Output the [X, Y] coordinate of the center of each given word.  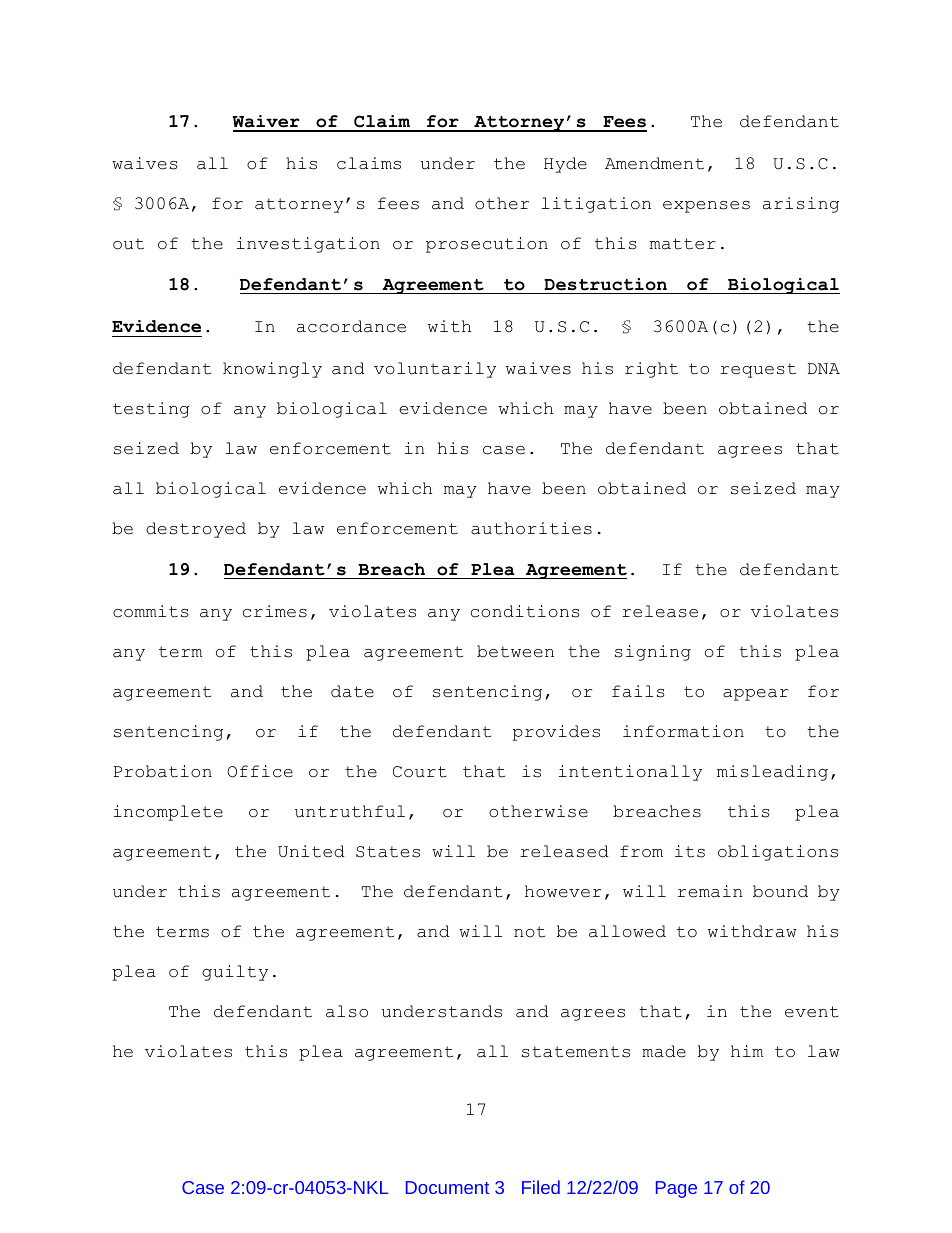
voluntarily [435, 370]
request [758, 370]
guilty [235, 973]
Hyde [565, 165]
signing [653, 653]
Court [420, 772]
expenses [706, 207]
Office [260, 771]
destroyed [196, 530]
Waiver [267, 123]
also [347, 1011]
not [529, 932]
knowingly [272, 370]
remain [710, 891]
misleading [772, 773]
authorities [531, 528]
